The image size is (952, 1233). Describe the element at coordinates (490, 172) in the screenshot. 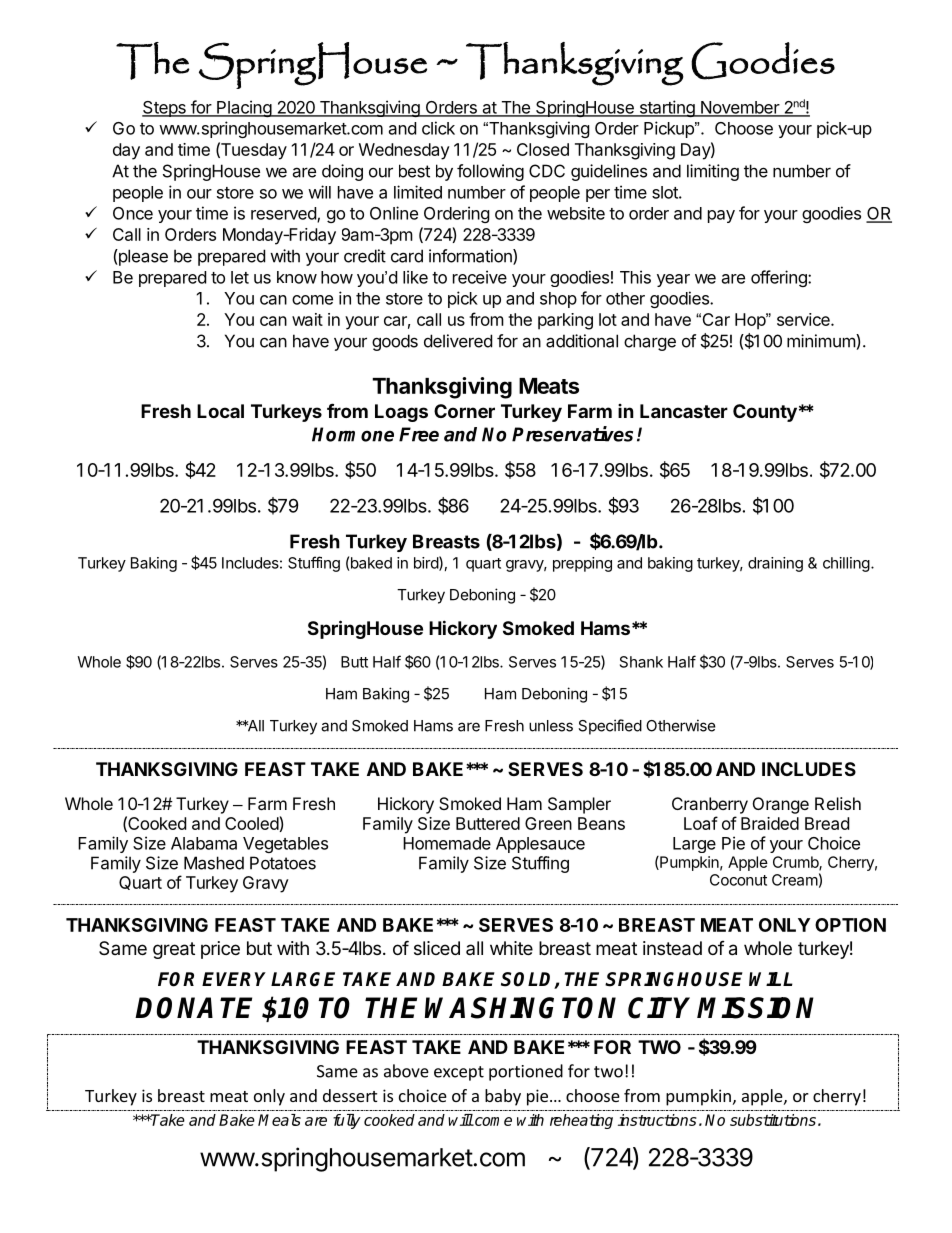

I see `following` at that location.
